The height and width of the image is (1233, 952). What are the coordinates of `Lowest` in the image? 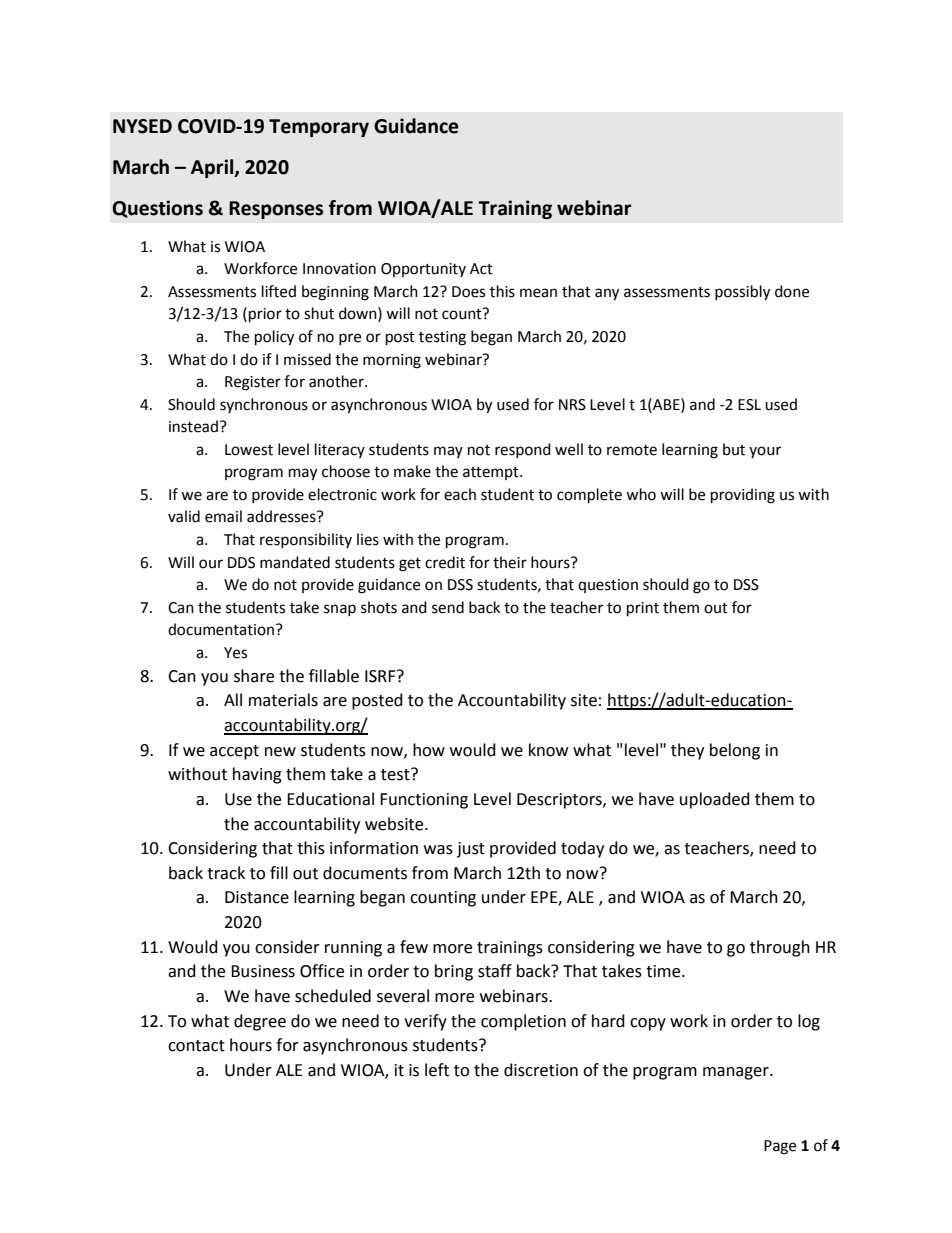 It's located at (249, 450).
